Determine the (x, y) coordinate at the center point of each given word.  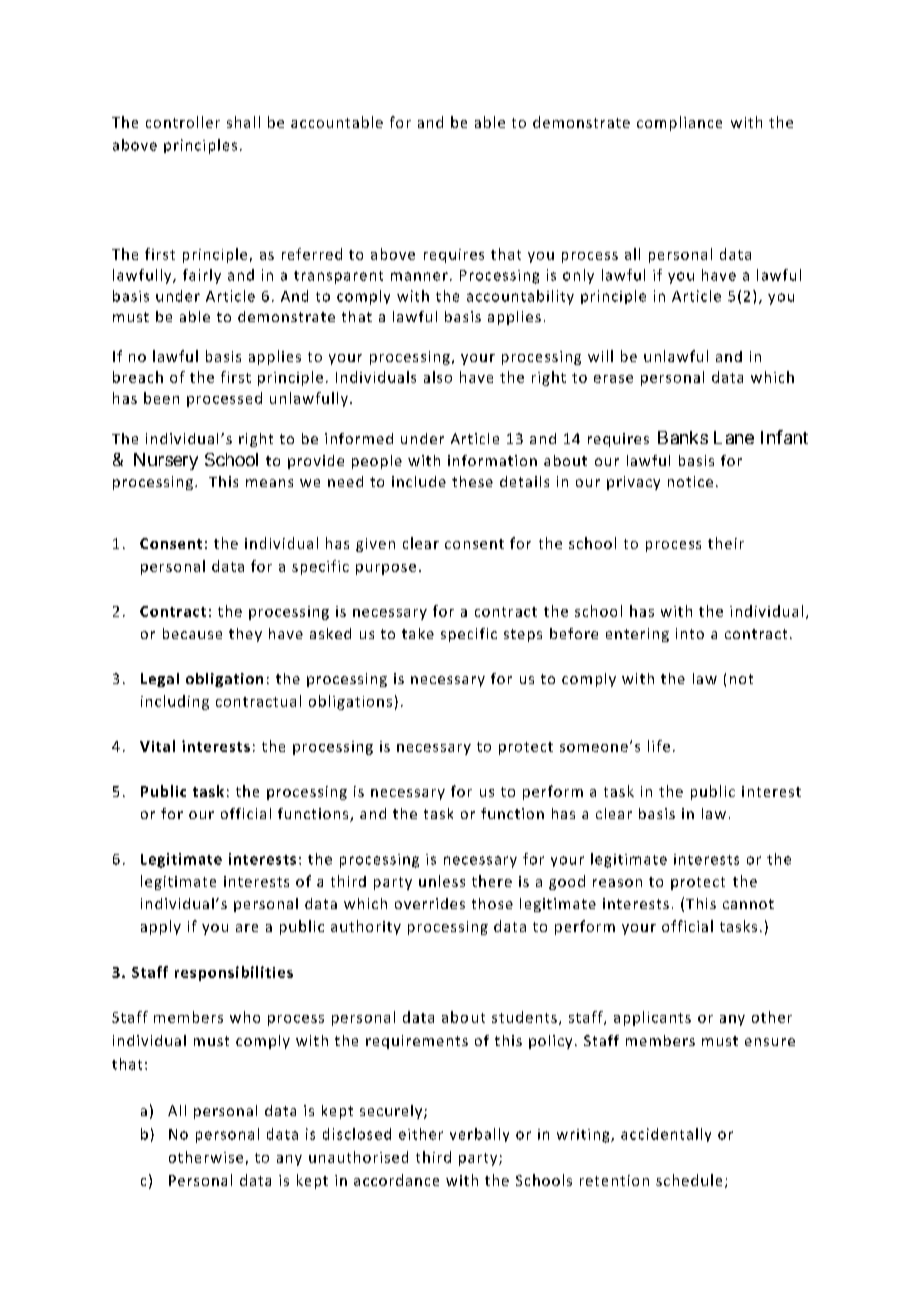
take (418, 633)
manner (419, 276)
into (690, 633)
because (192, 633)
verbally (479, 1135)
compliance (679, 123)
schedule (689, 1180)
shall (243, 122)
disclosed (357, 1134)
